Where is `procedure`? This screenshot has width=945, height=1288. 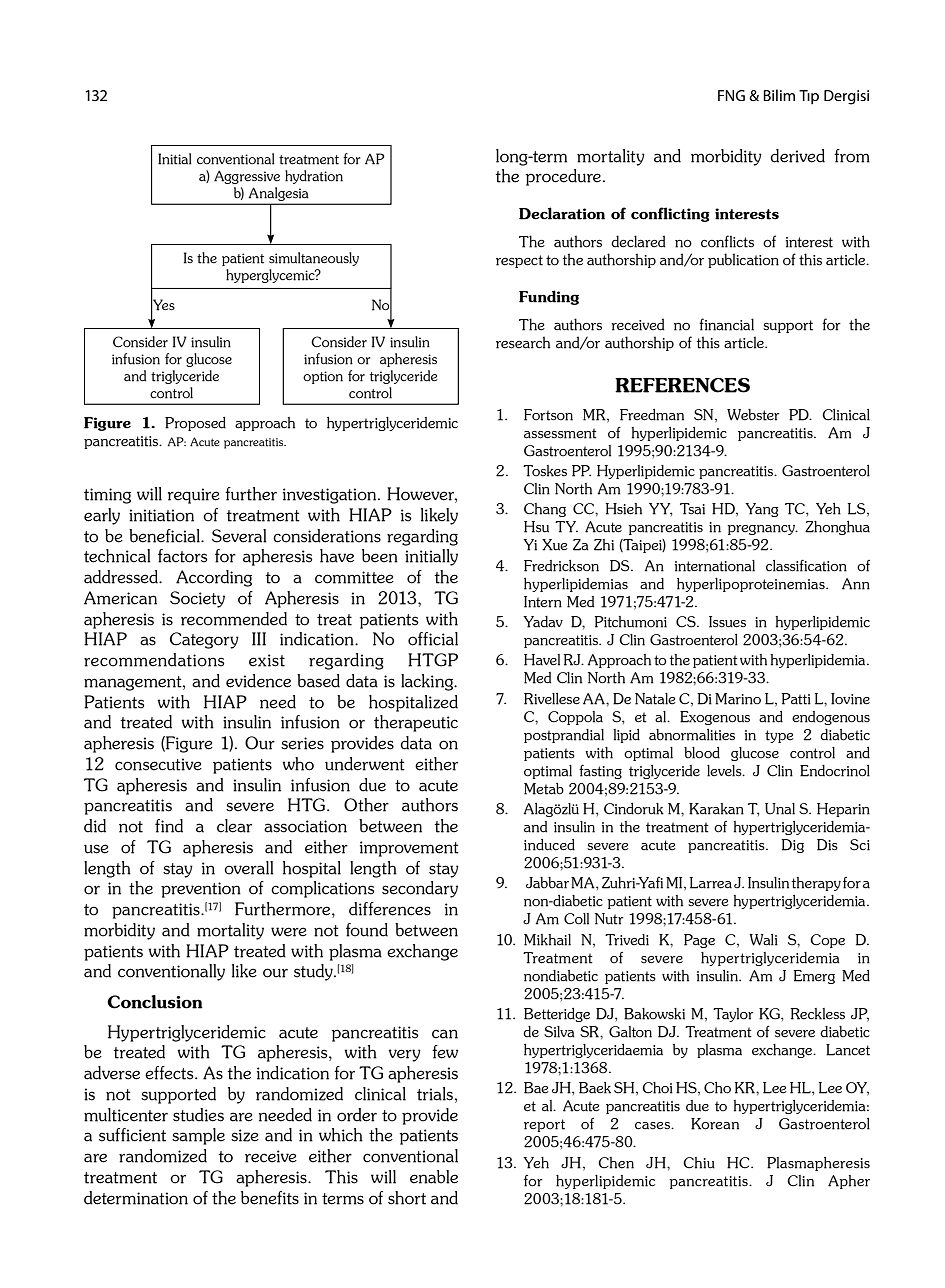 procedure is located at coordinates (563, 177).
